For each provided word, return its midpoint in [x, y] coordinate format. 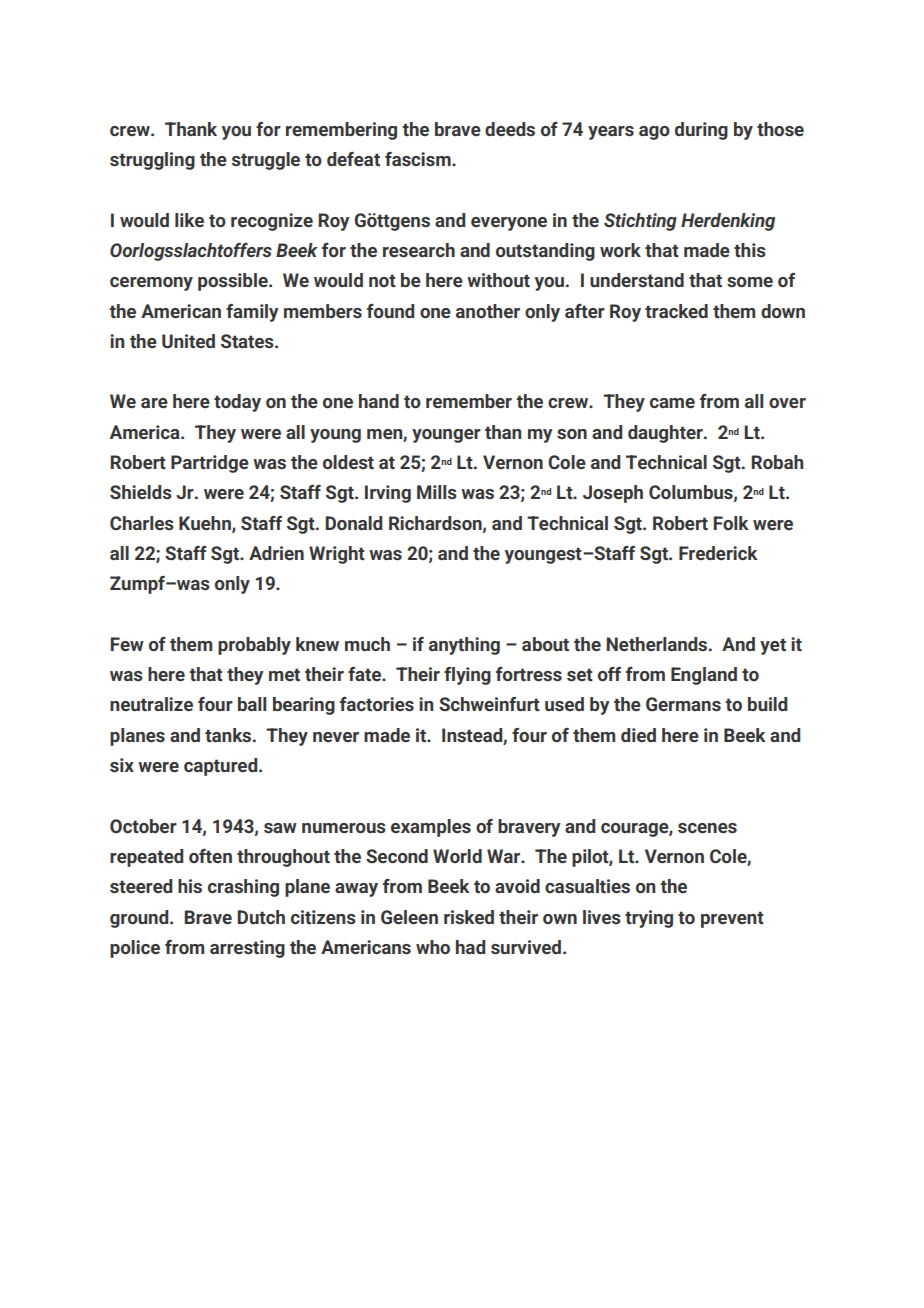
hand [379, 401]
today [237, 403]
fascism [419, 159]
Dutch [261, 917]
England [704, 676]
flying [467, 676]
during [701, 131]
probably [254, 646]
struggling [152, 161]
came [672, 403]
